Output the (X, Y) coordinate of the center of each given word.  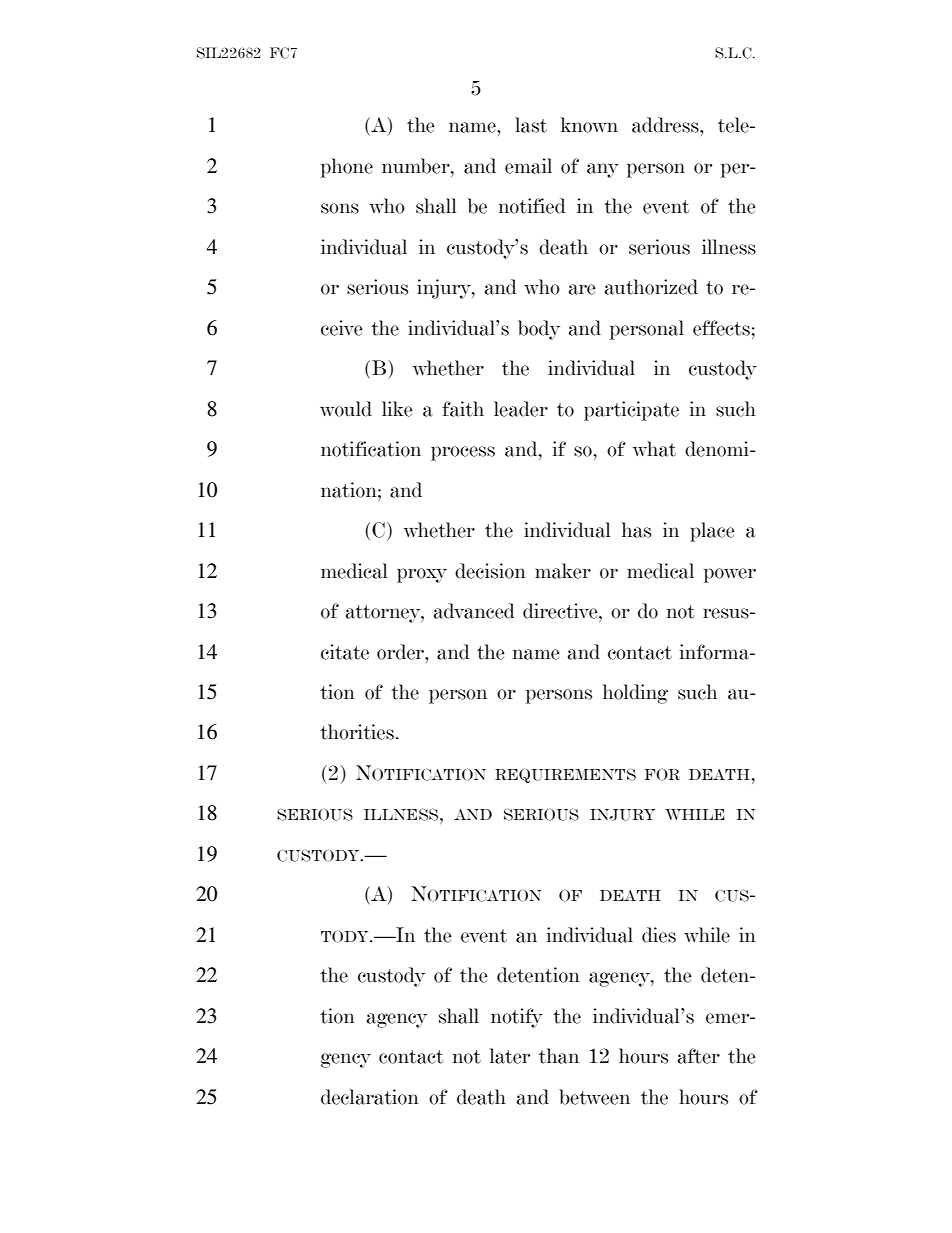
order (401, 652)
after (699, 1056)
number (417, 166)
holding (635, 694)
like (397, 409)
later (510, 1056)
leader (521, 409)
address (666, 125)
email (528, 166)
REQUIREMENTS (565, 775)
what (654, 449)
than (559, 1056)
